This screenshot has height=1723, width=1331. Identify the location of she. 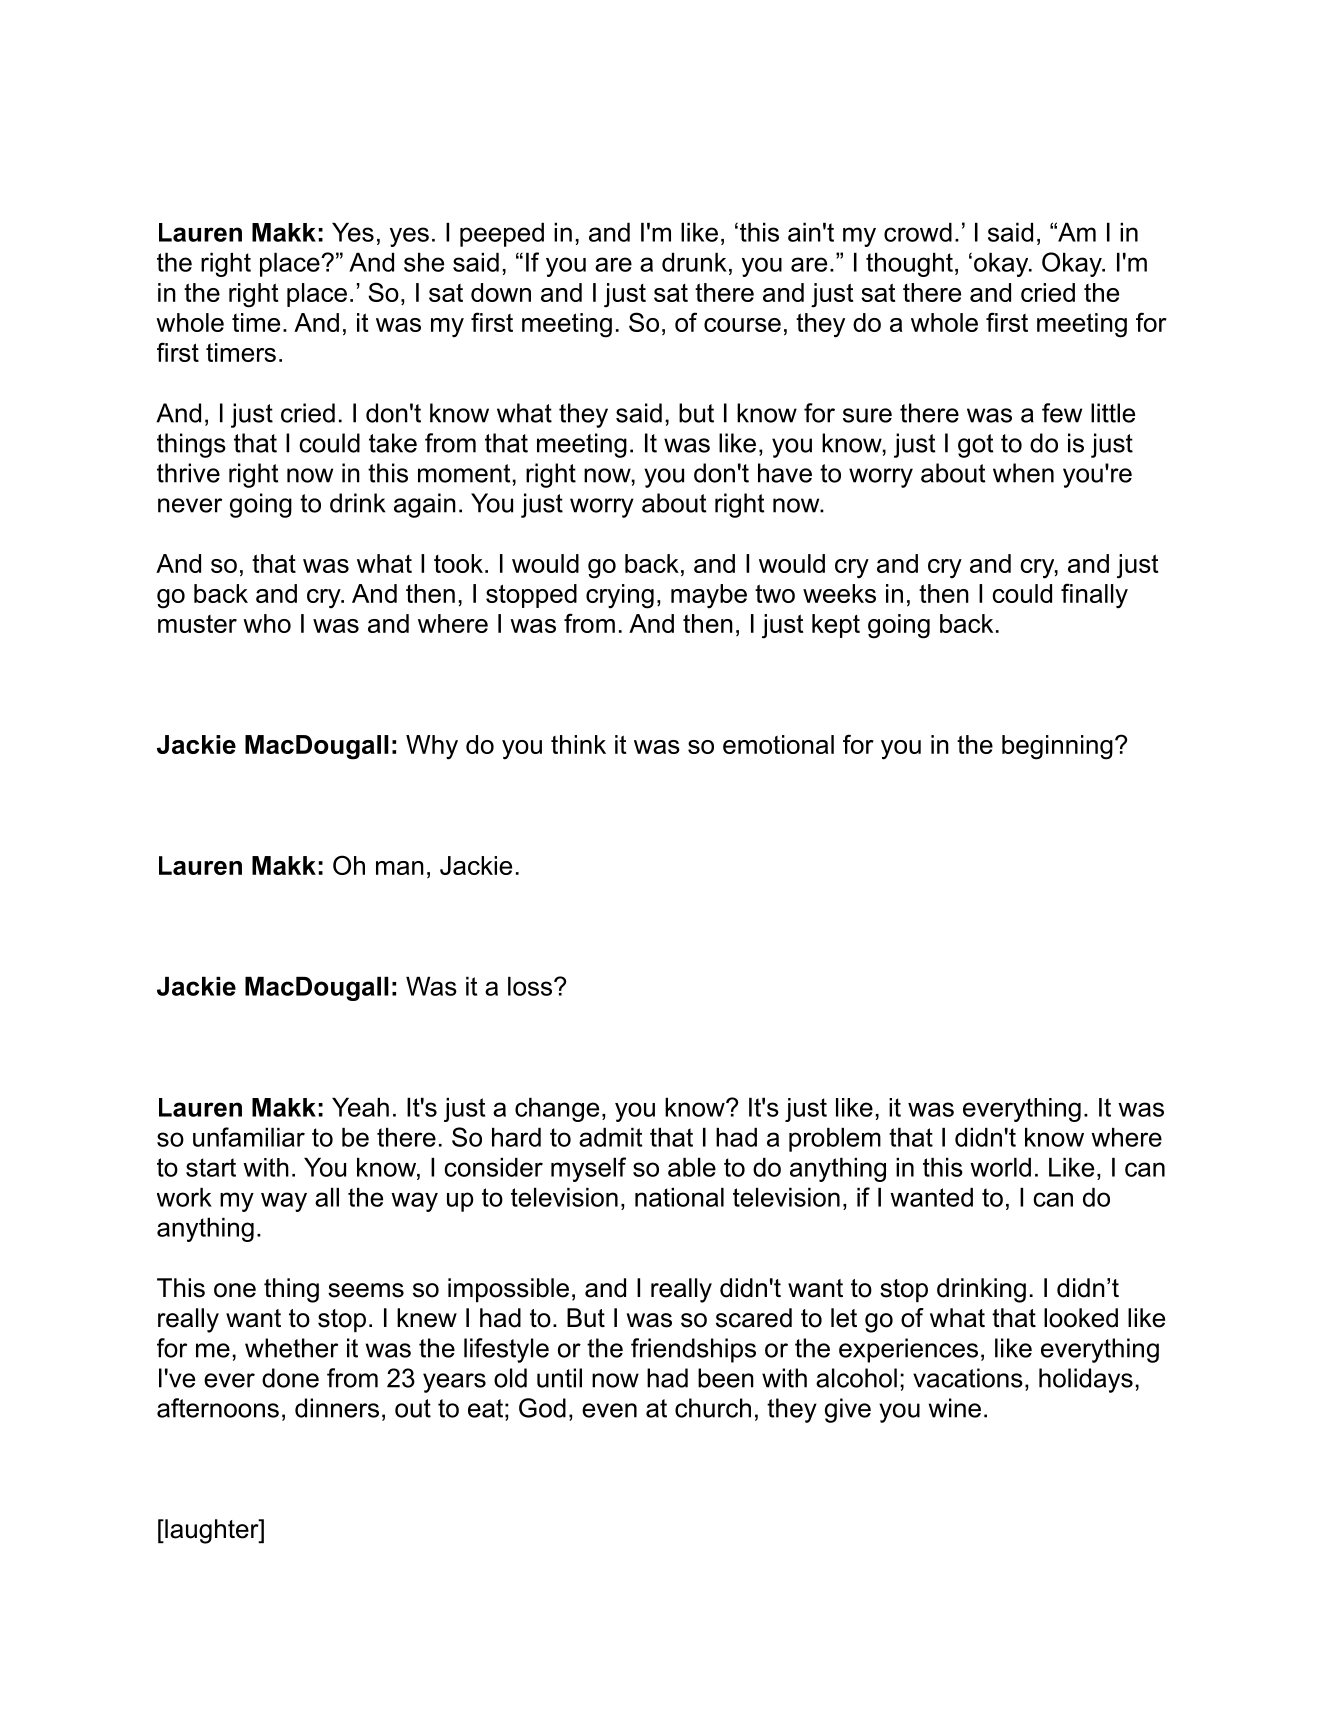
(424, 262).
